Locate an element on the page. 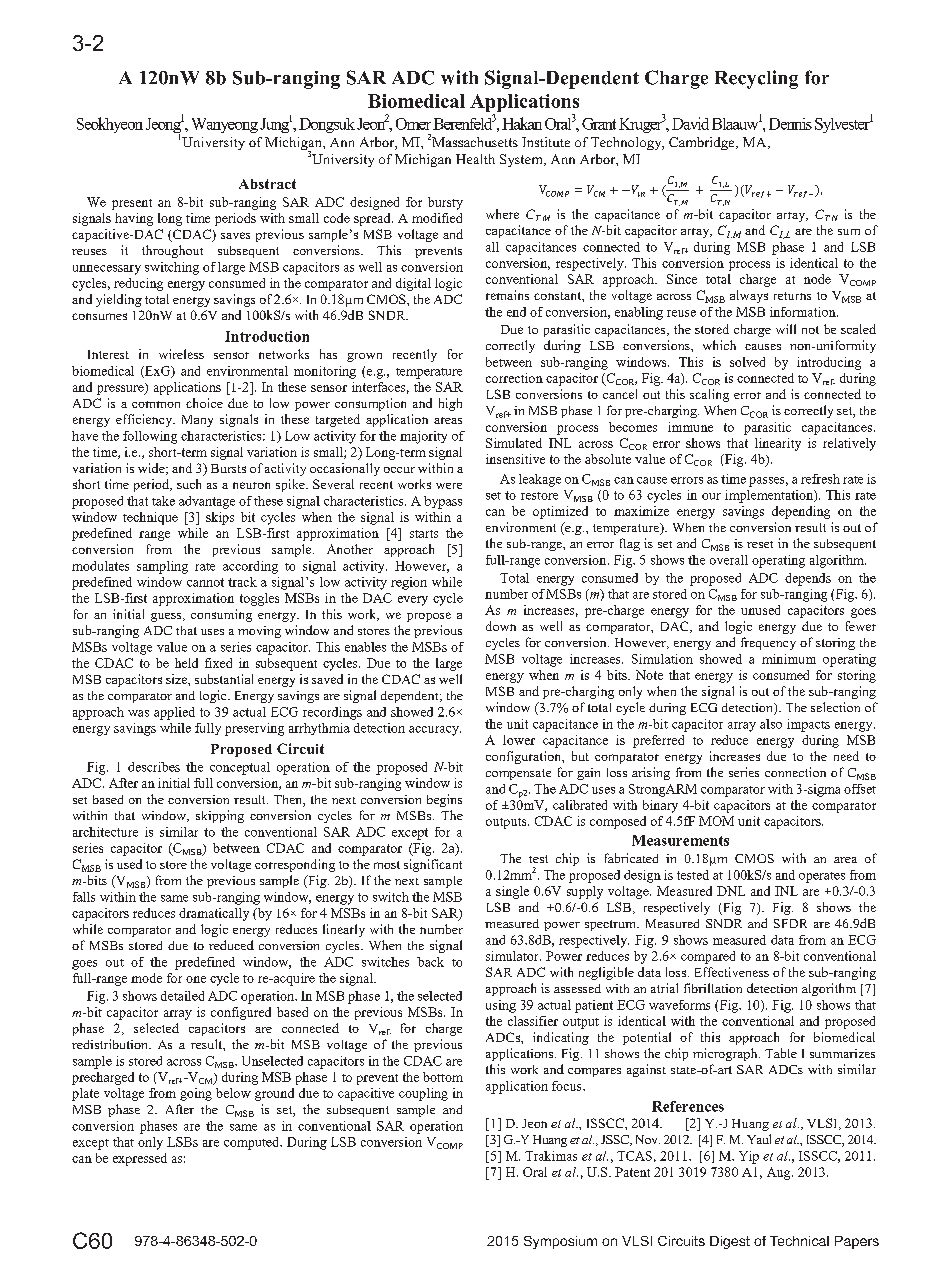 The image size is (952, 1284). held is located at coordinates (186, 663).
